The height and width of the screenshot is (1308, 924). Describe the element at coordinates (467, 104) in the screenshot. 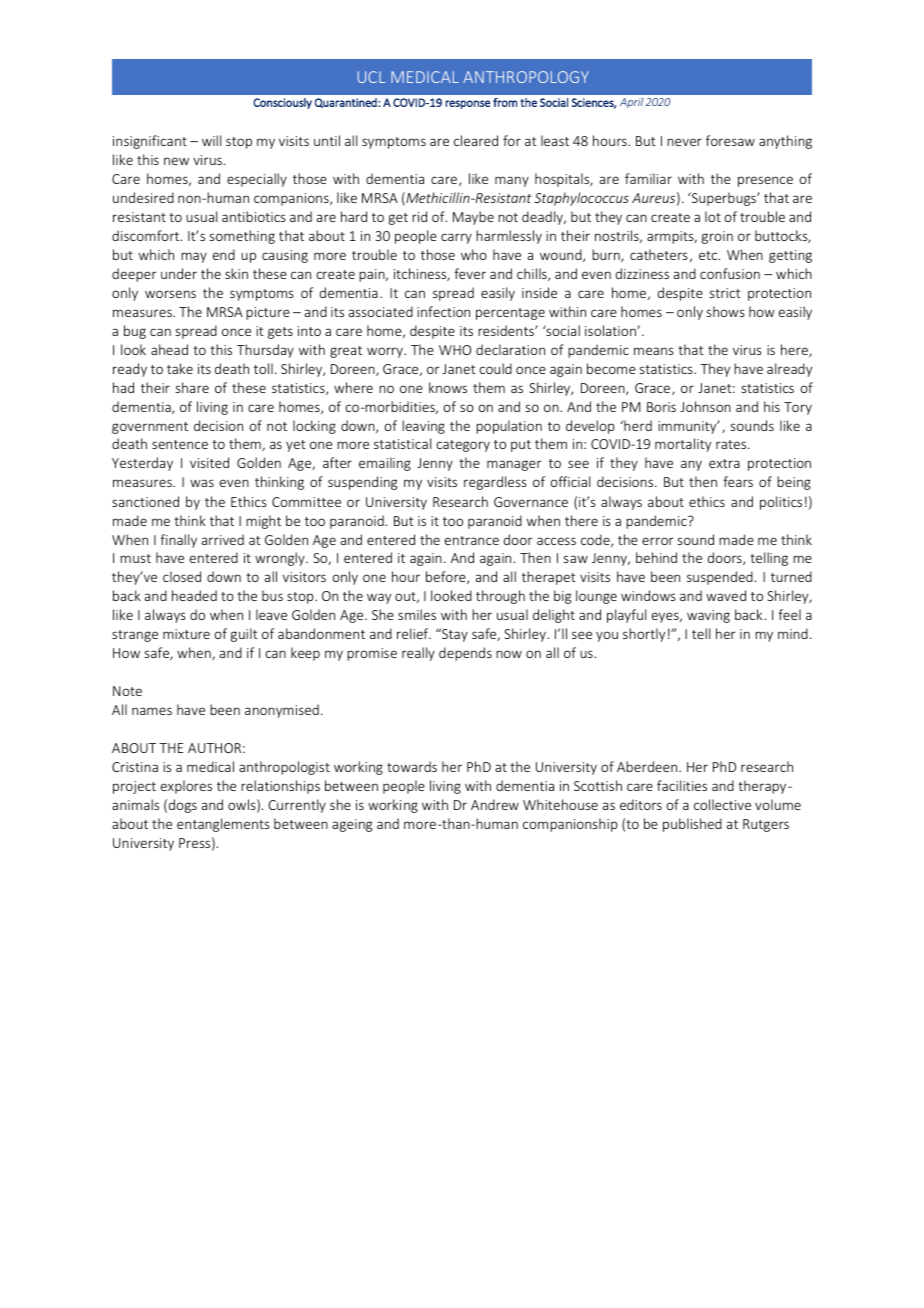

I see `response` at that location.
